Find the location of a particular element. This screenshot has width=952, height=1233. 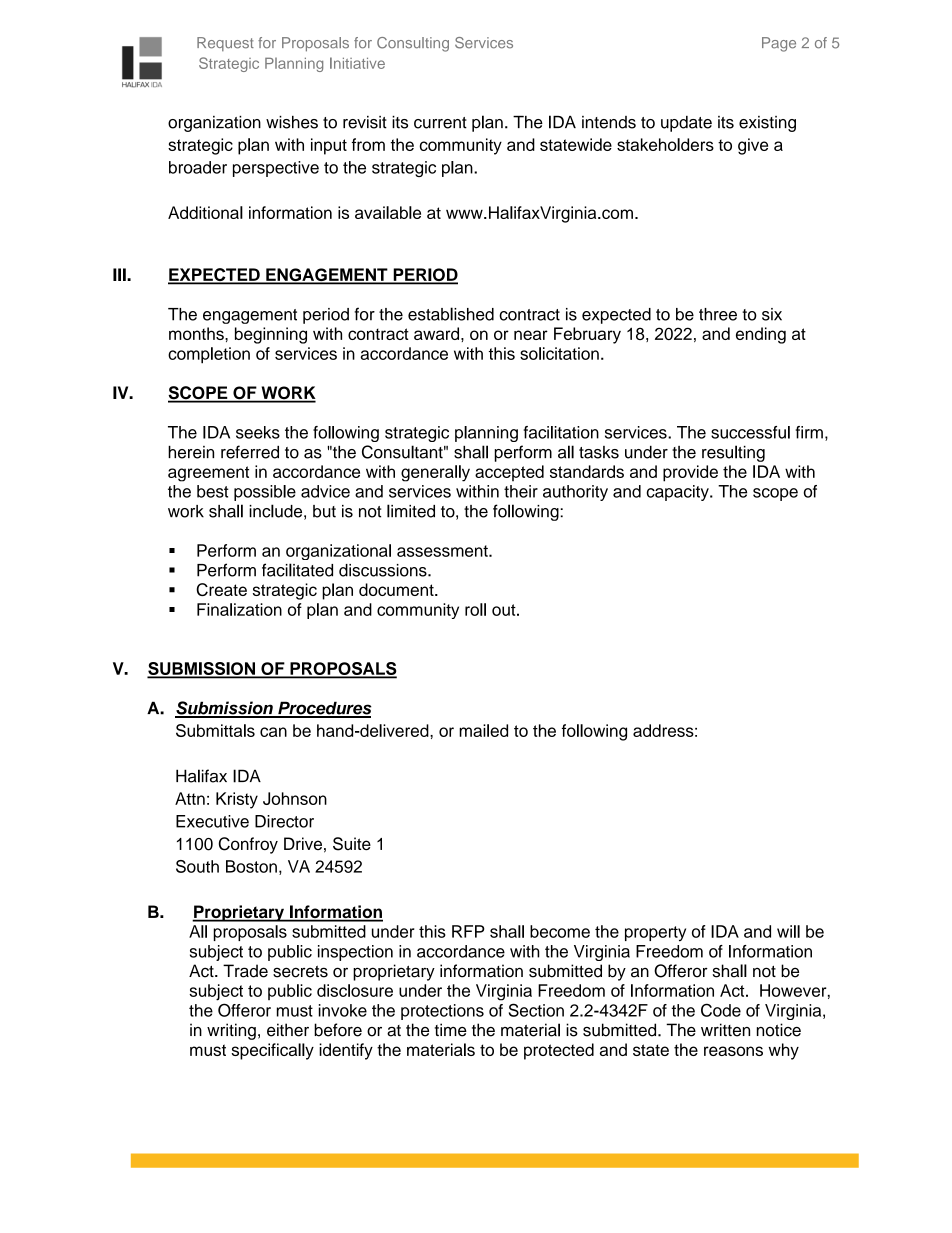

will is located at coordinates (788, 931).
